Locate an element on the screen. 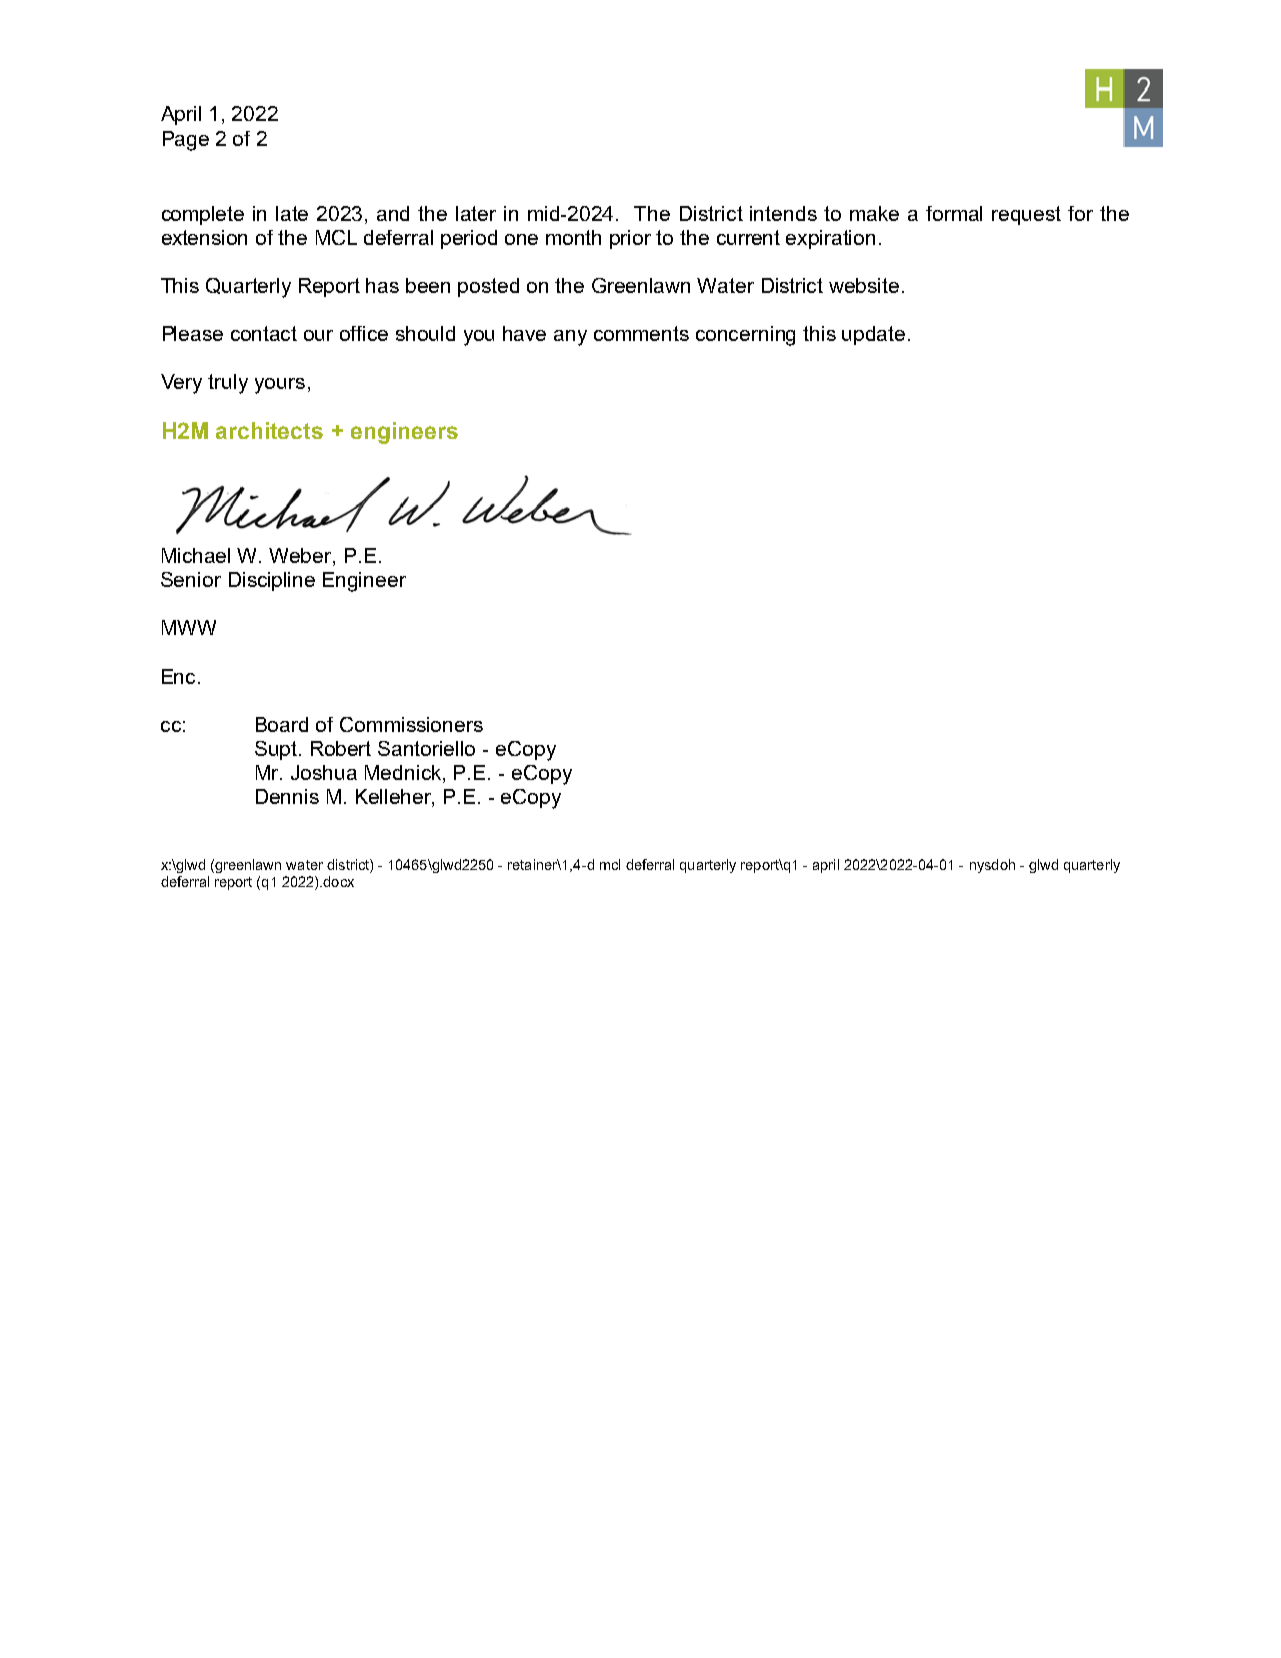 This screenshot has height=1658, width=1281. website is located at coordinates (864, 285).
